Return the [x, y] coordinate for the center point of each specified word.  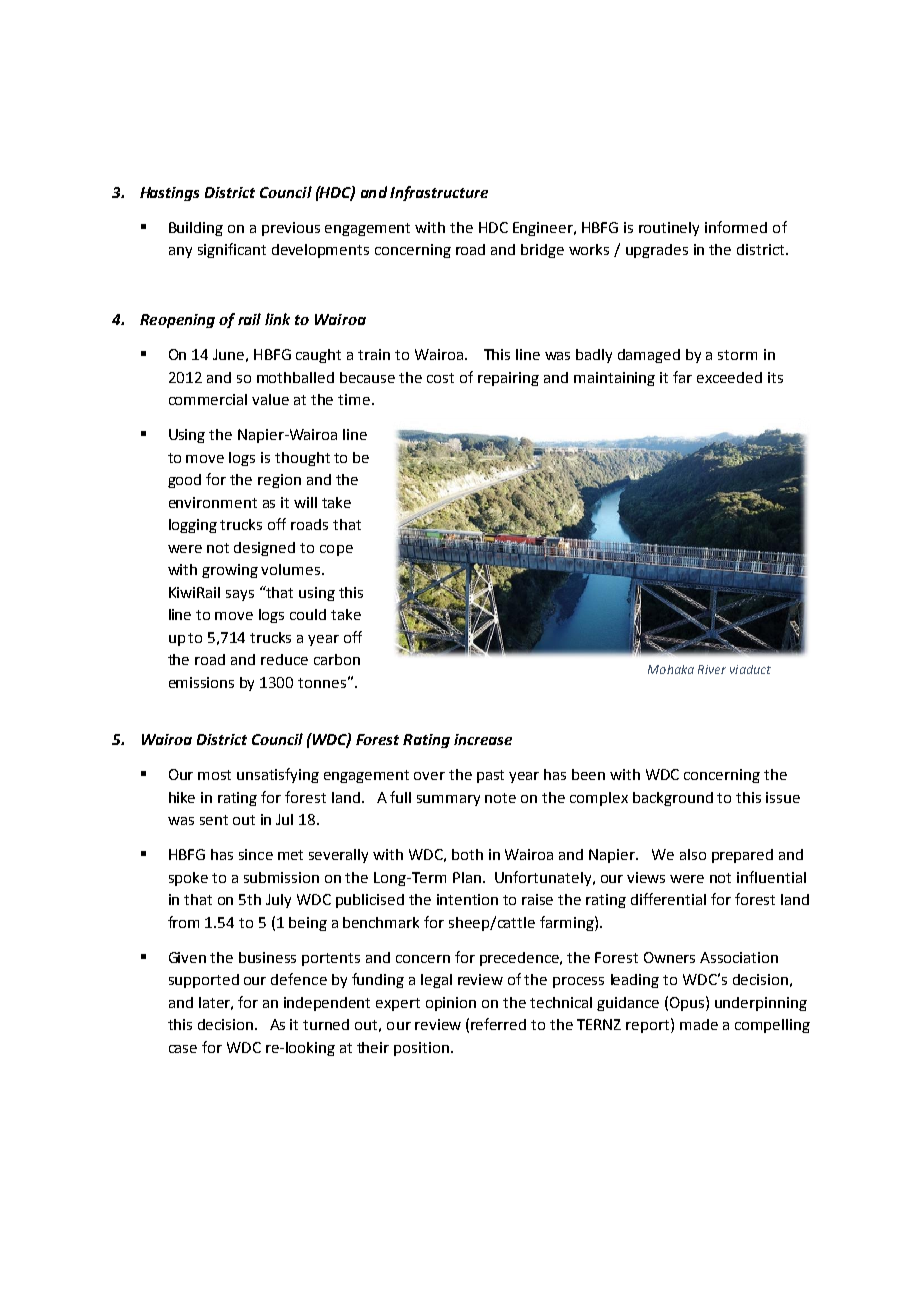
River [712, 669]
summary [448, 800]
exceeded [729, 377]
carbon [337, 659]
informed [736, 227]
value [270, 399]
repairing [508, 379]
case [183, 1049]
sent [214, 820]
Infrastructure [439, 193]
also [693, 854]
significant [232, 250]
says [240, 595]
